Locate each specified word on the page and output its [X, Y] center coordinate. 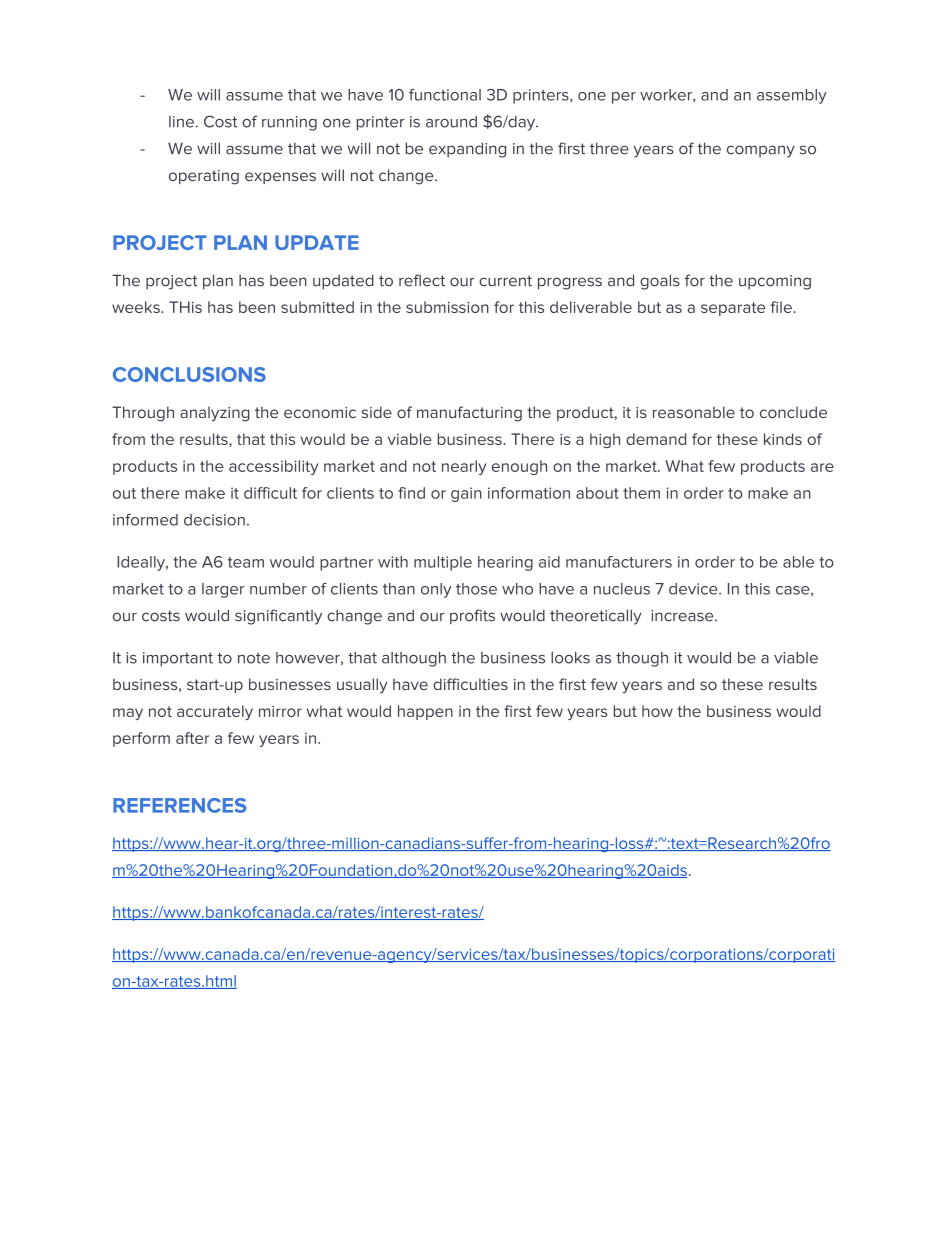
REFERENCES [179, 805]
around [451, 122]
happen [425, 712]
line [181, 122]
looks [570, 658]
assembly [792, 96]
